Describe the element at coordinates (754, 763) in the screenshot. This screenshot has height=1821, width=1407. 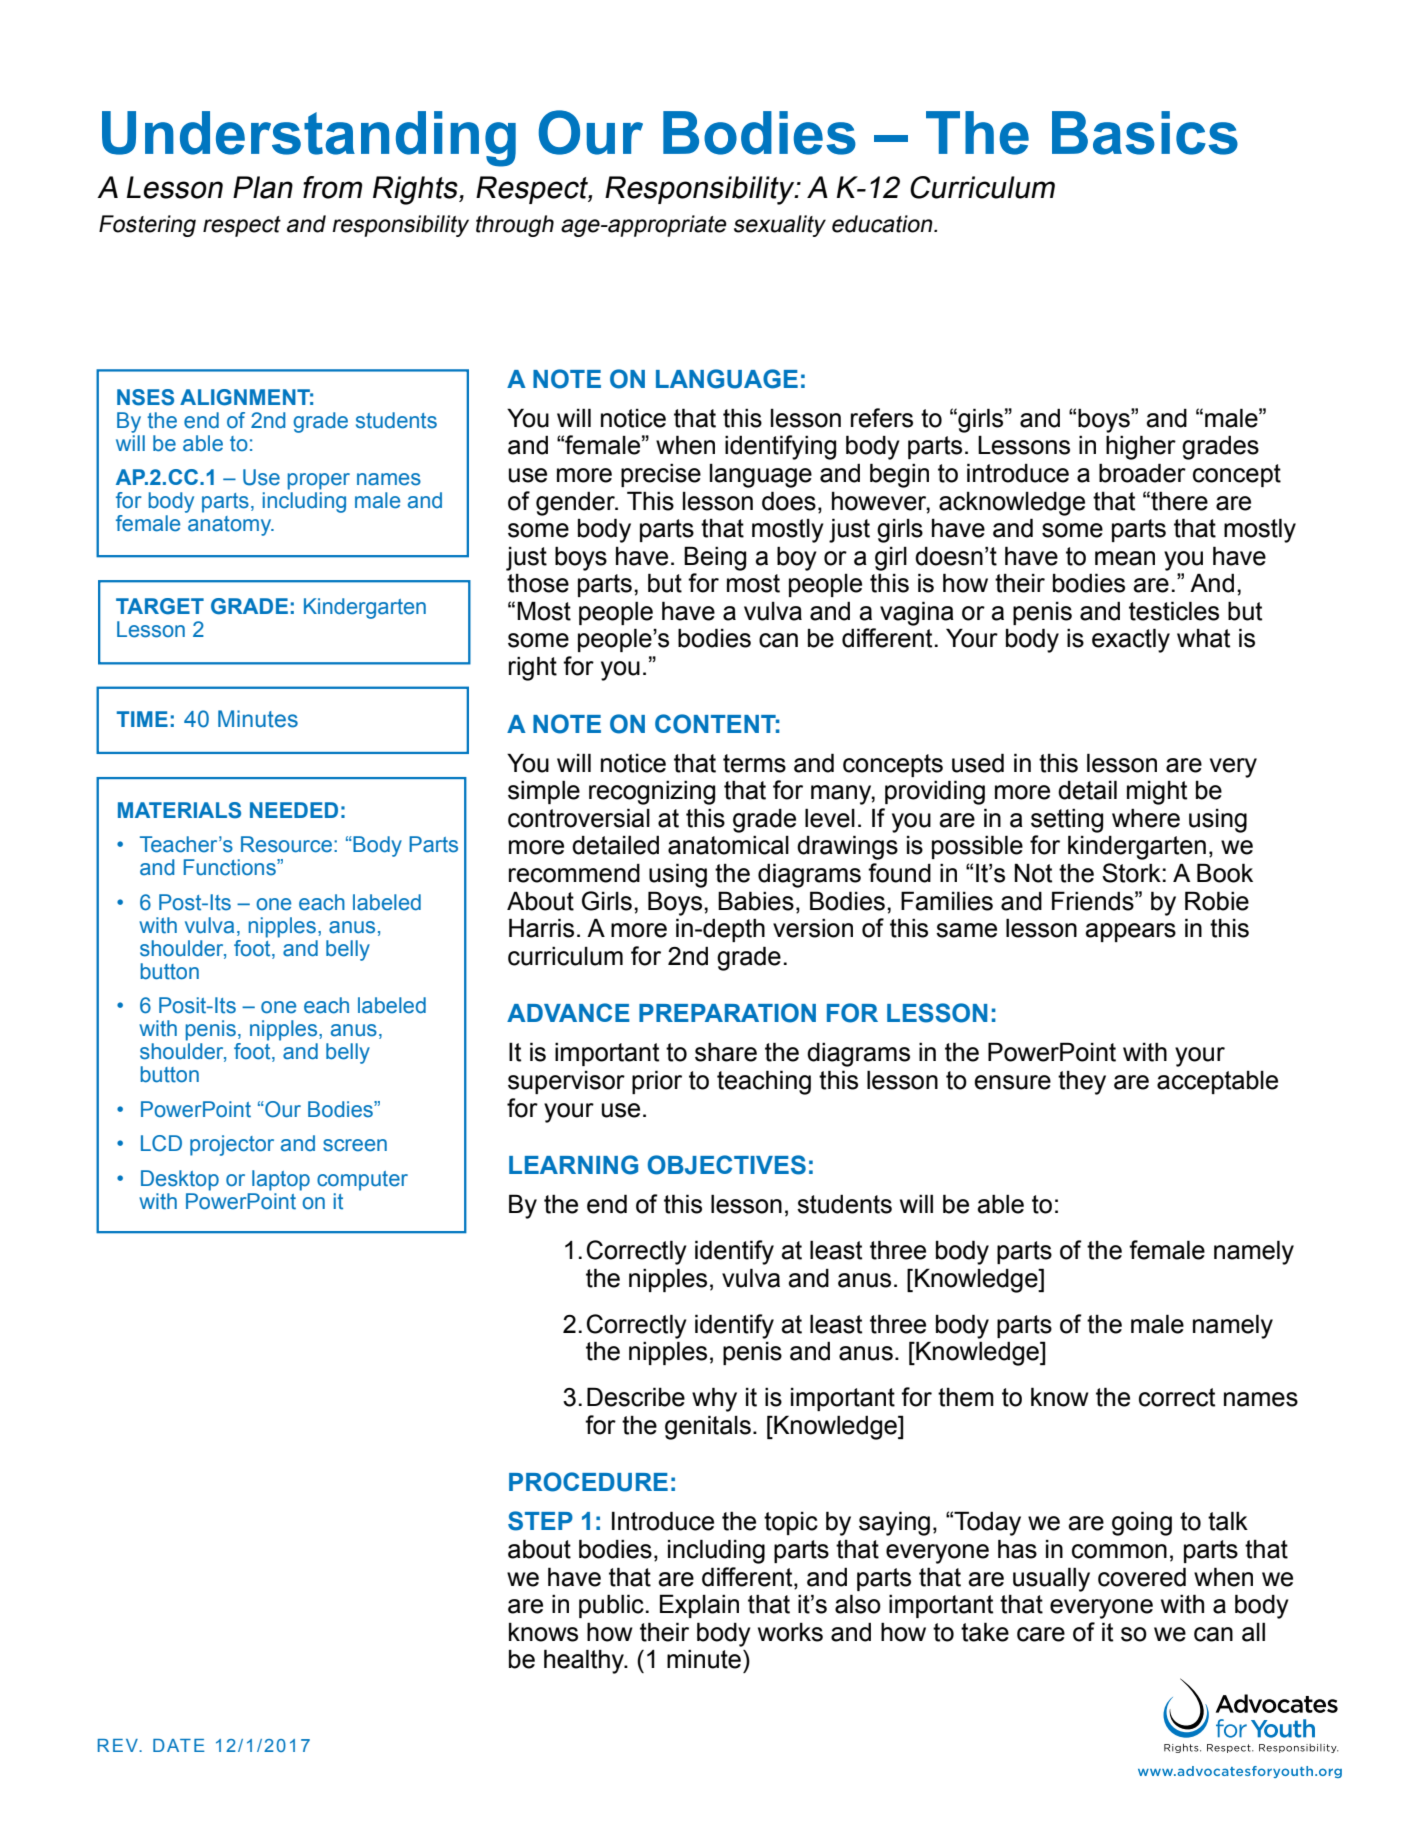
I see `terms` at that location.
